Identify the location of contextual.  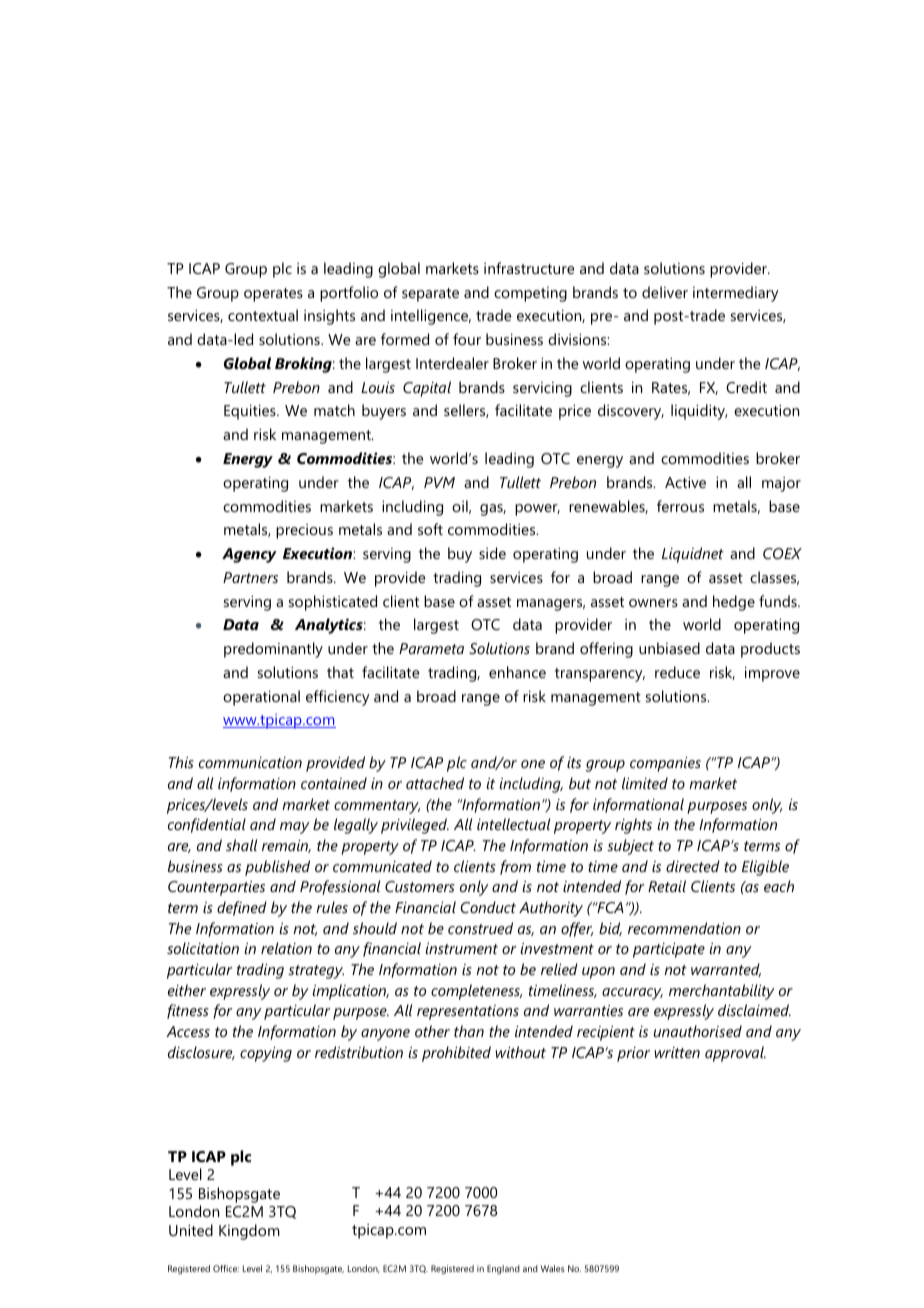
(263, 315).
